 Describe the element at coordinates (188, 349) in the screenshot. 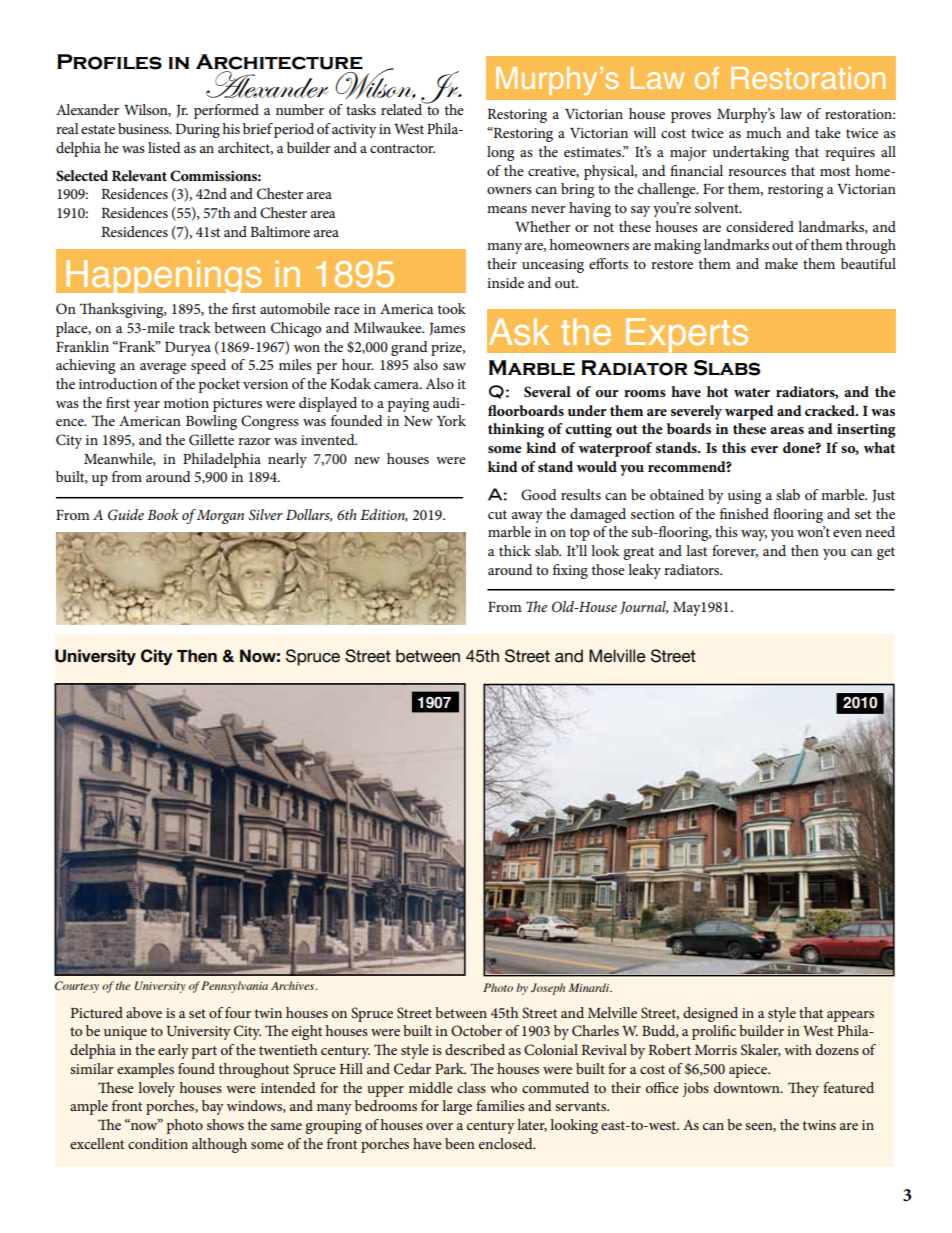

I see `Duryea` at that location.
